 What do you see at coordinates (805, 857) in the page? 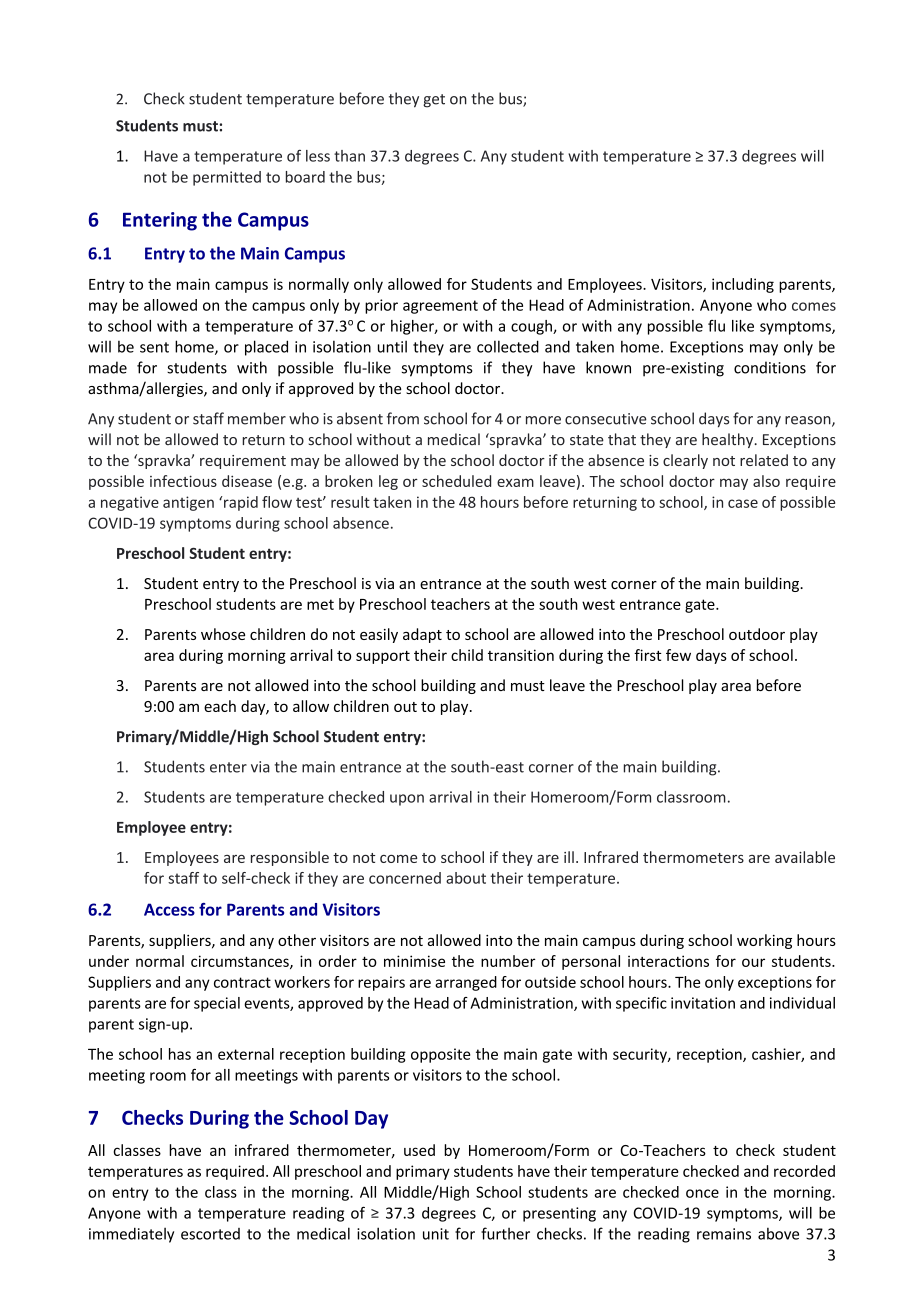
I see `available` at bounding box center [805, 857].
